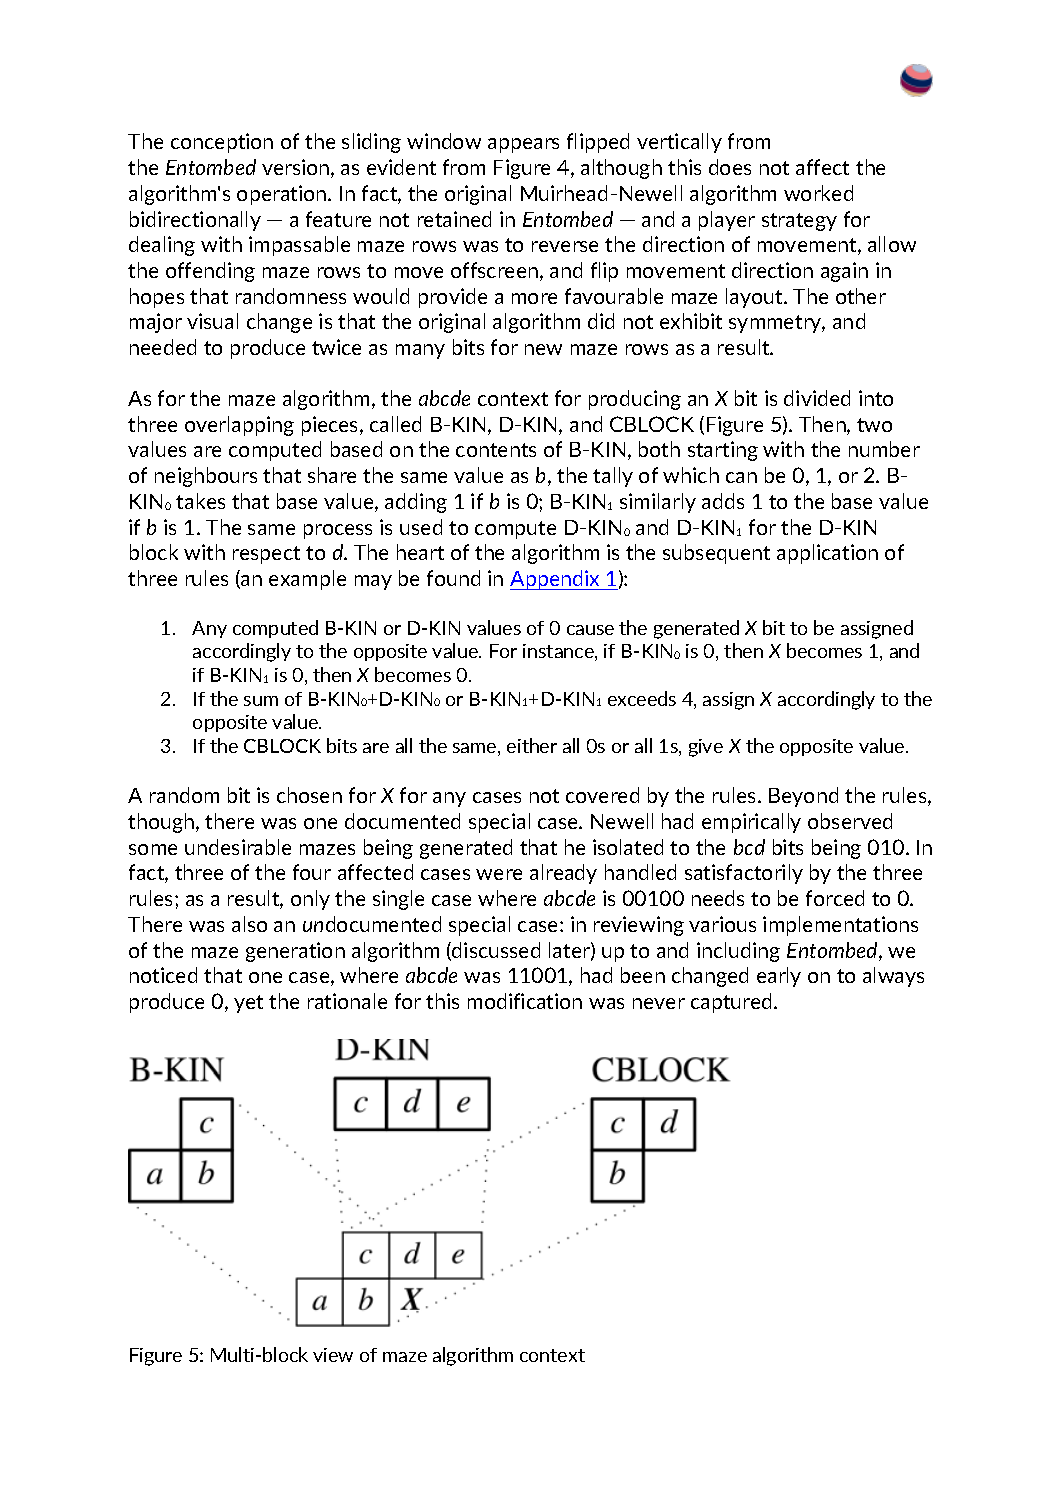 This page has width=1063, height=1504. What do you see at coordinates (556, 580) in the page?
I see `Appendix` at bounding box center [556, 580].
